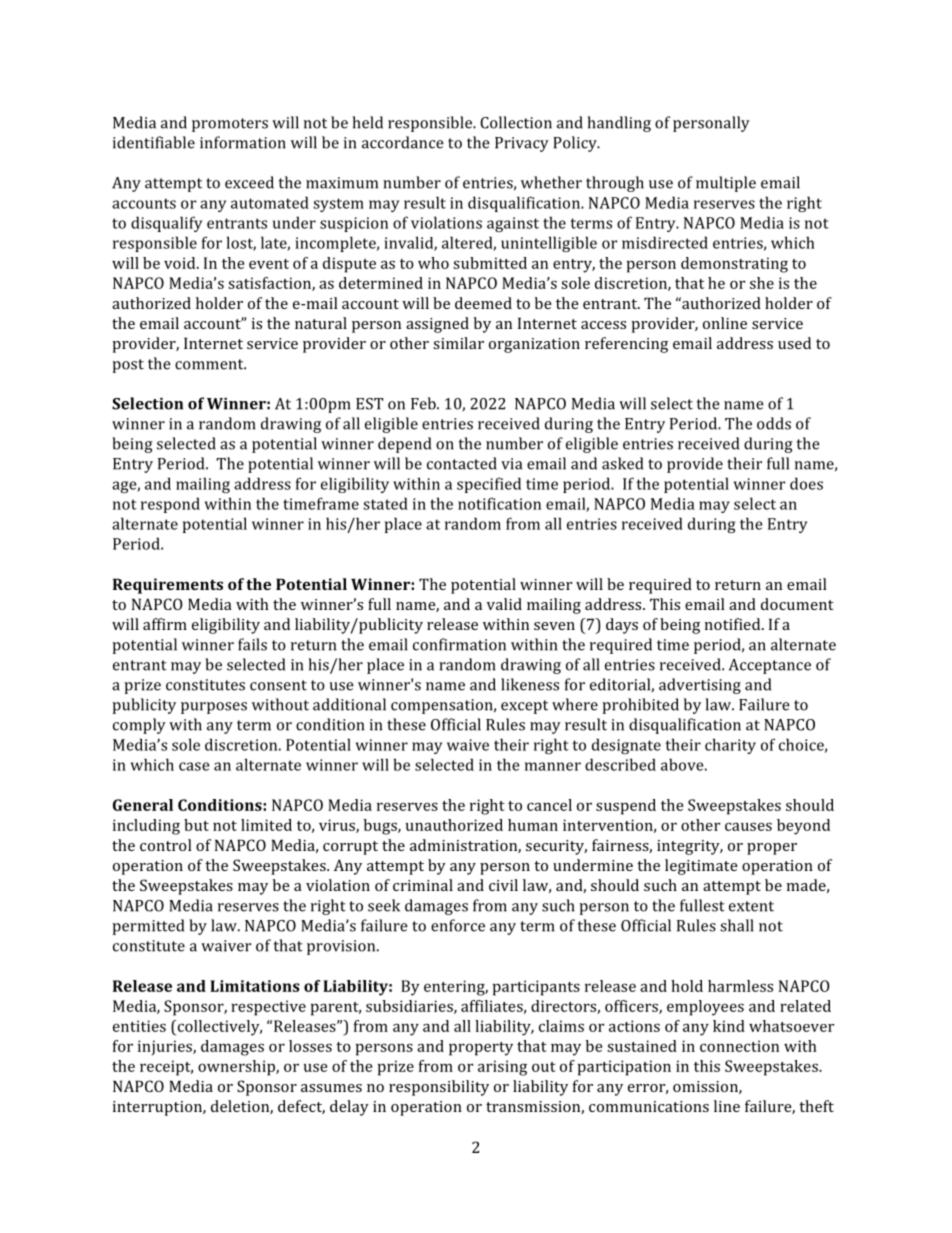 The image size is (952, 1233). I want to click on civil, so click(503, 885).
